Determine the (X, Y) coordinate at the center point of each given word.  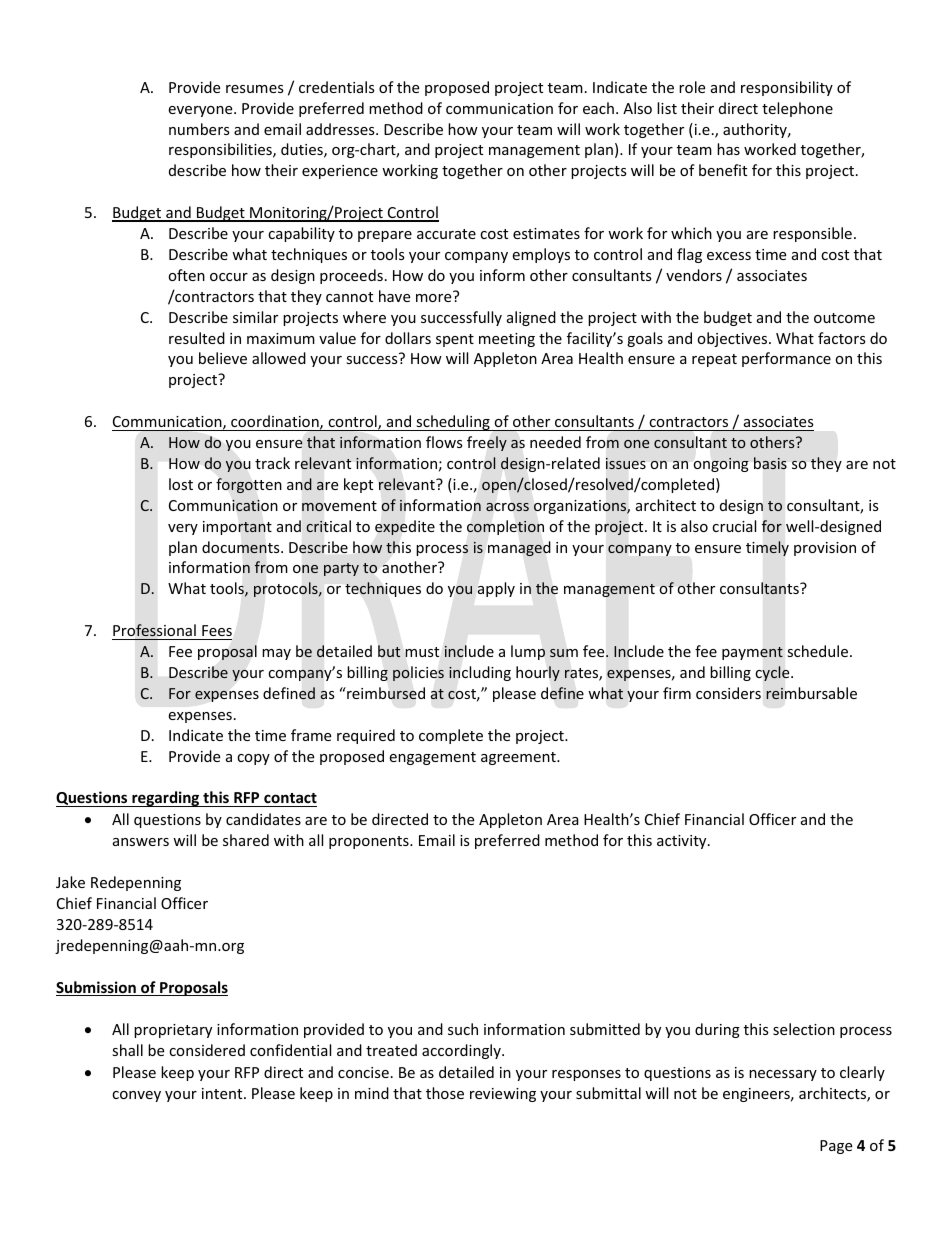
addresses (341, 129)
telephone (797, 109)
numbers (199, 129)
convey (136, 1096)
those (445, 1093)
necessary (783, 1075)
